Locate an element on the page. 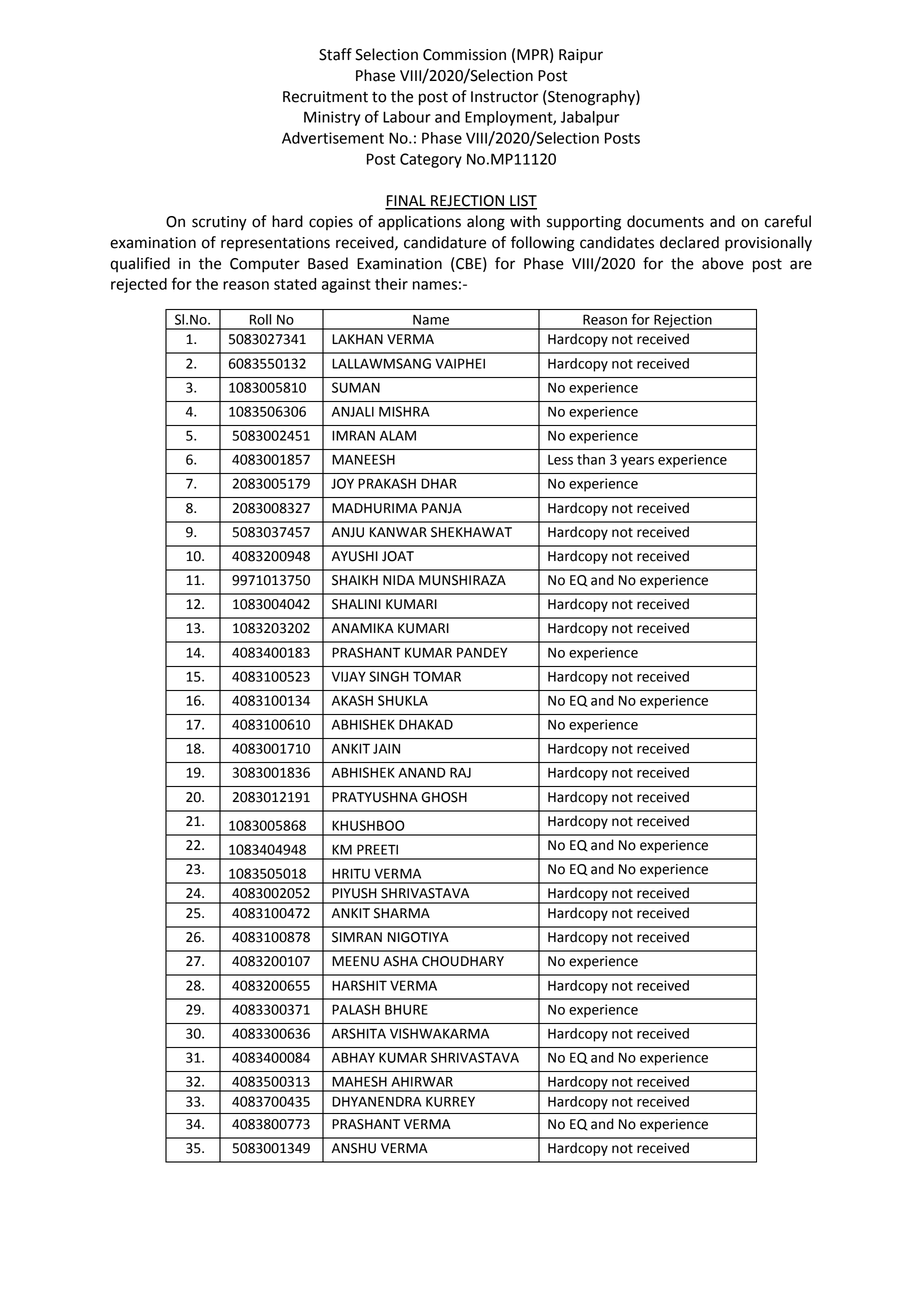 The height and width of the page is (1308, 924). ABHAY is located at coordinates (353, 1057).
